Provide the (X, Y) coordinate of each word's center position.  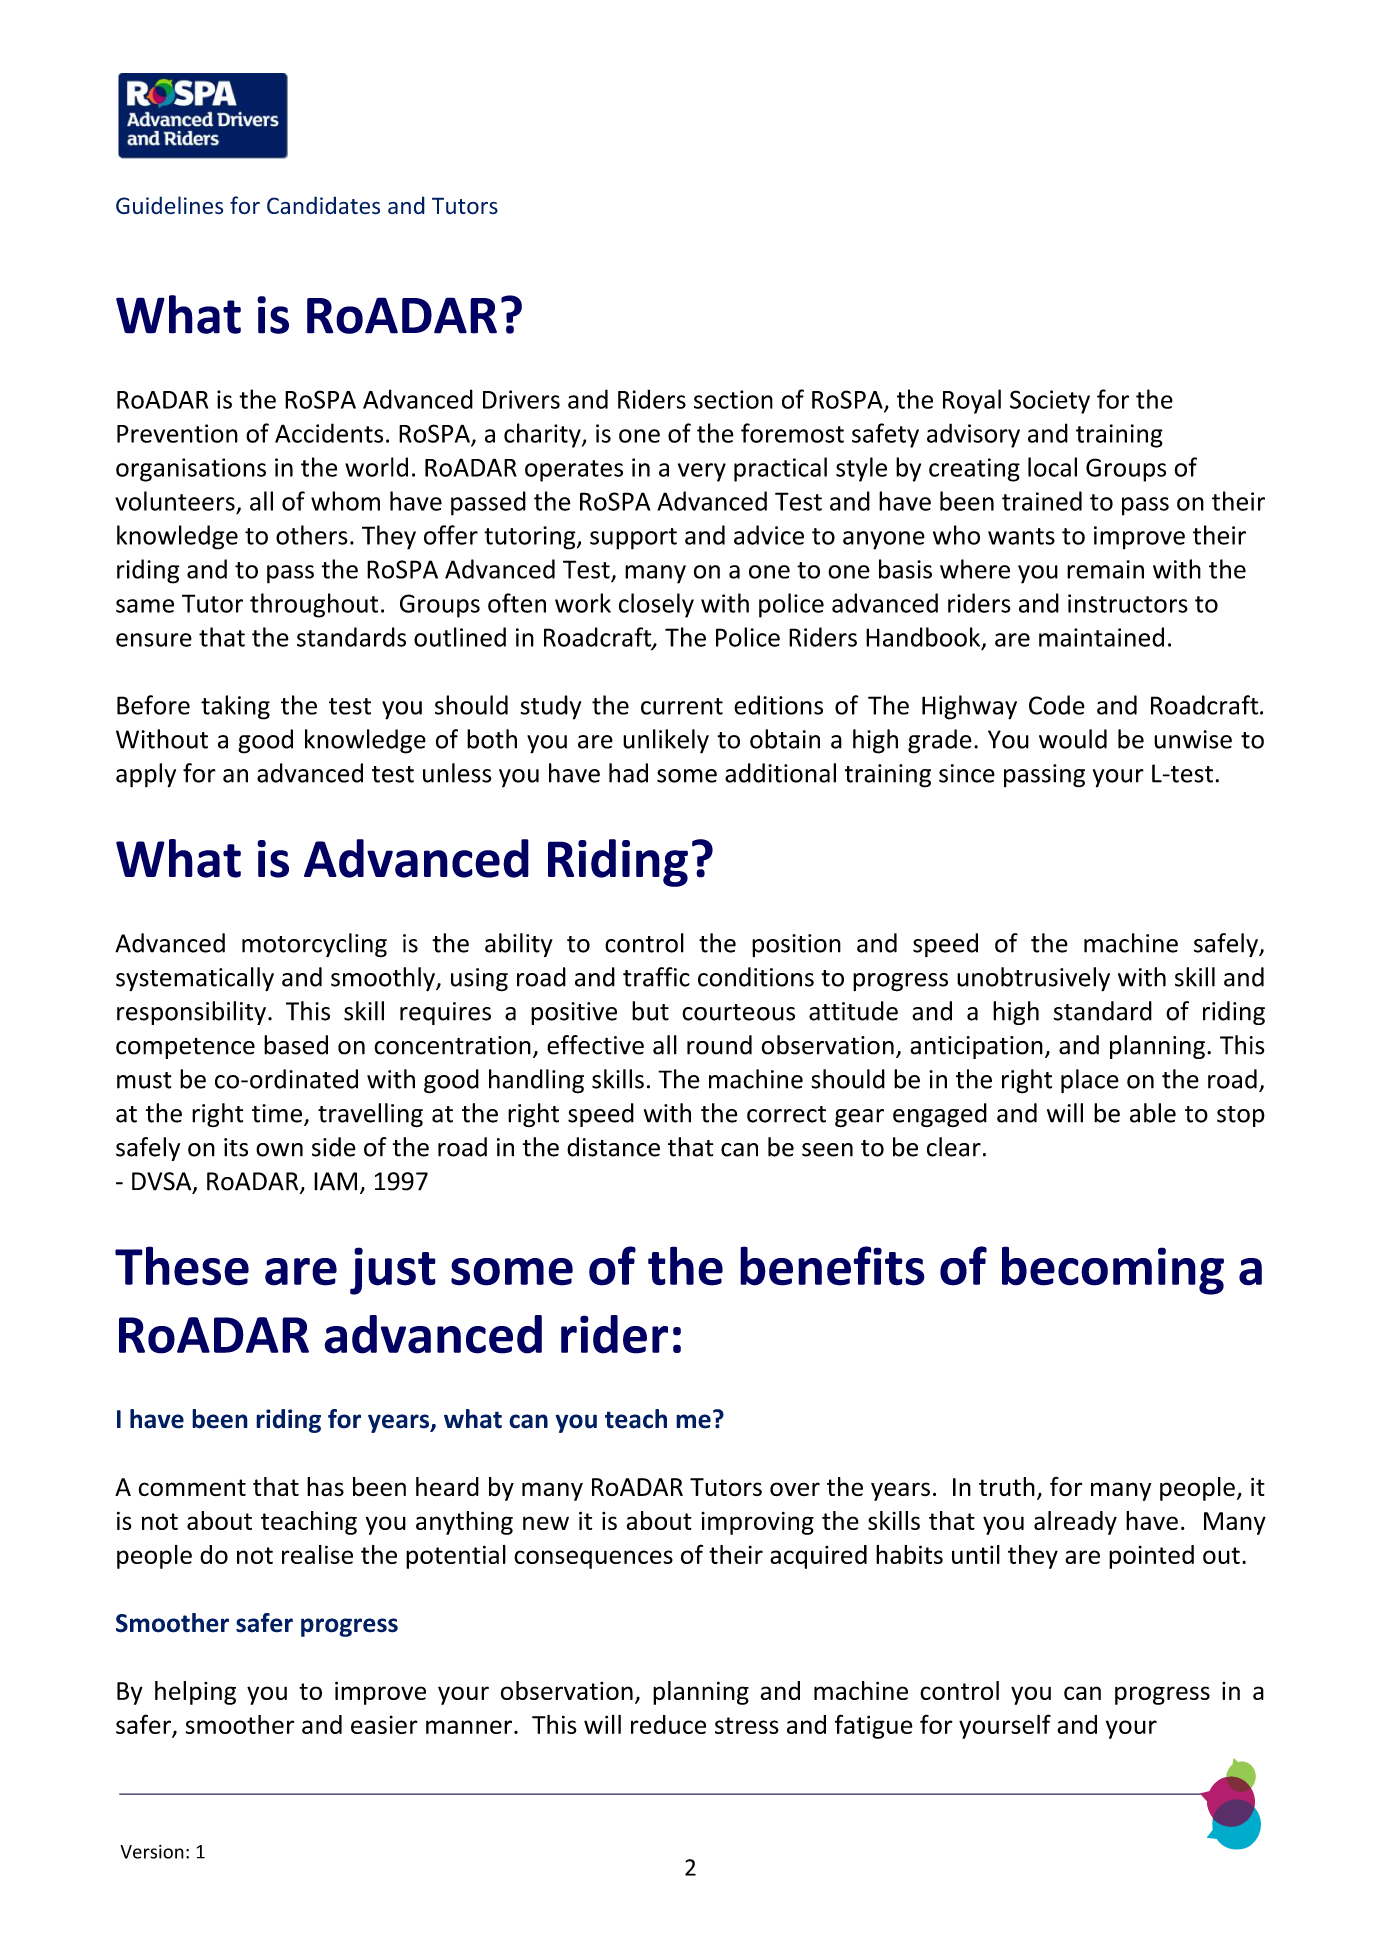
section (733, 399)
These (182, 1266)
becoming (1113, 1270)
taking (235, 707)
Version (152, 1852)
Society (1050, 402)
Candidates (323, 205)
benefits (832, 1266)
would (1073, 739)
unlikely (666, 741)
